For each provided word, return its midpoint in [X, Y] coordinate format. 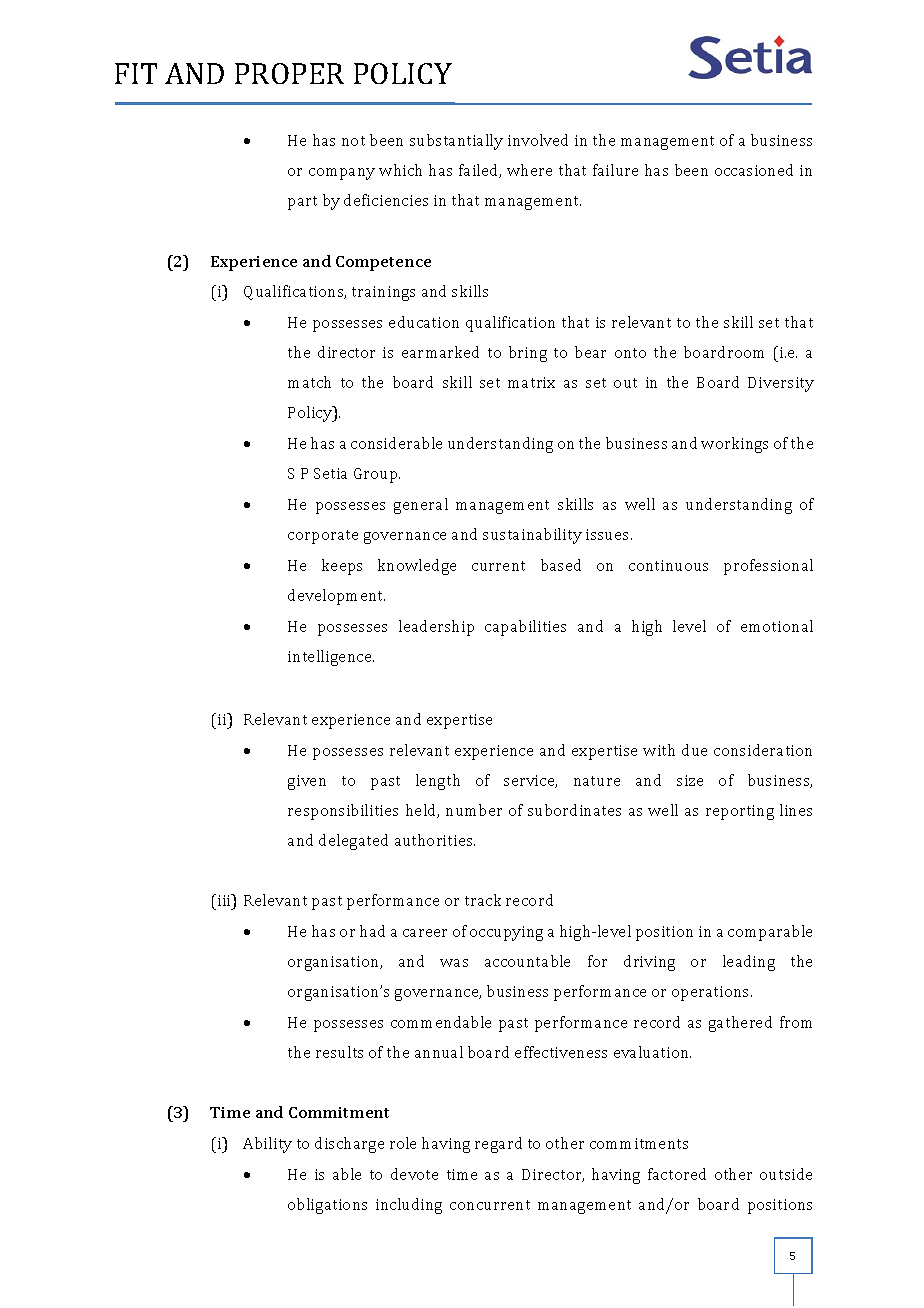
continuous [668, 565]
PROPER [289, 73]
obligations [327, 1206]
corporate [323, 537]
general [421, 506]
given [307, 782]
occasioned [754, 170]
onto [630, 353]
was [454, 963]
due [694, 750]
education [424, 322]
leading [749, 963]
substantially [456, 142]
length [438, 782]
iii [225, 900]
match [309, 382]
